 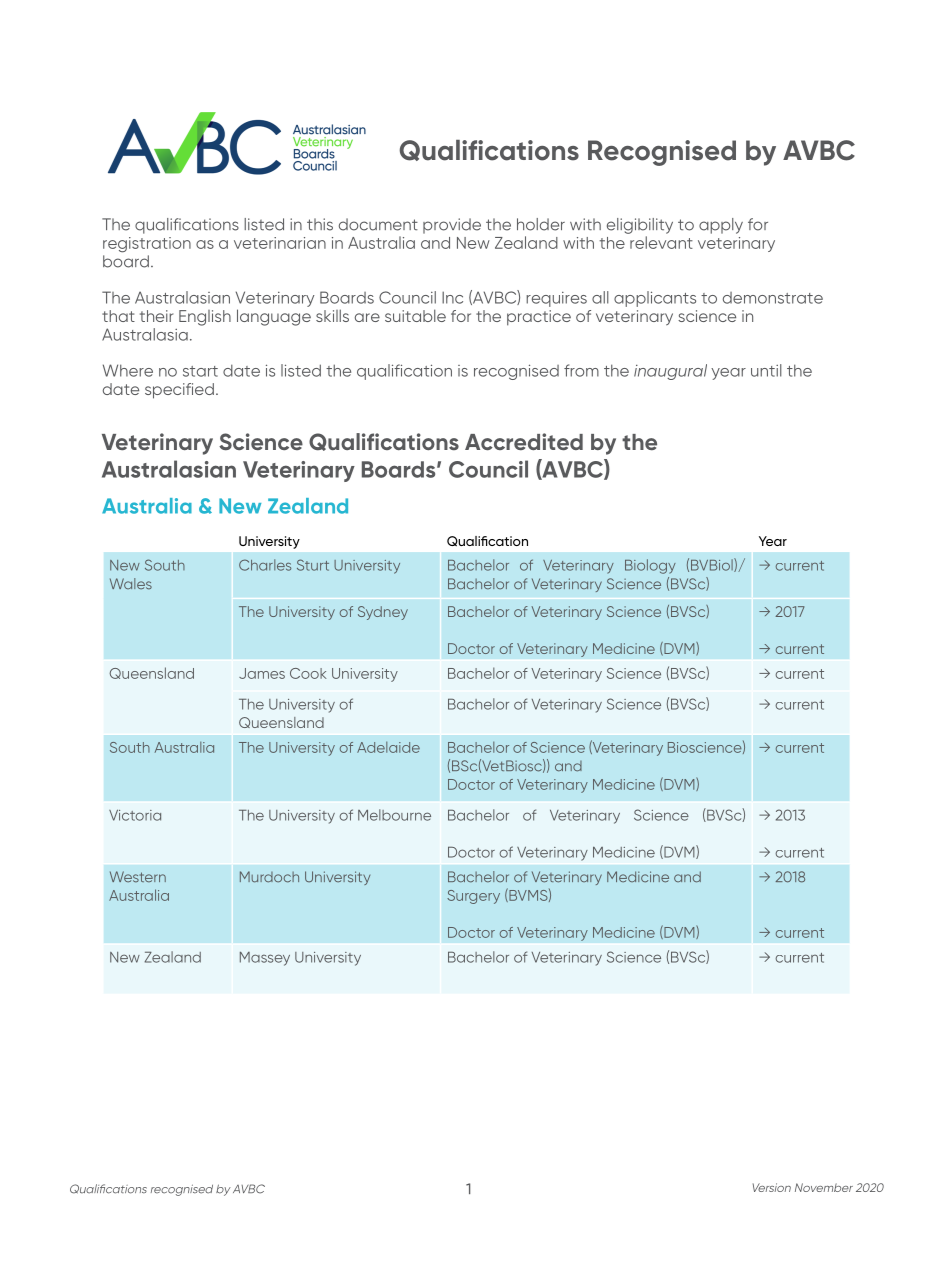 I want to click on registration, so click(x=147, y=245).
